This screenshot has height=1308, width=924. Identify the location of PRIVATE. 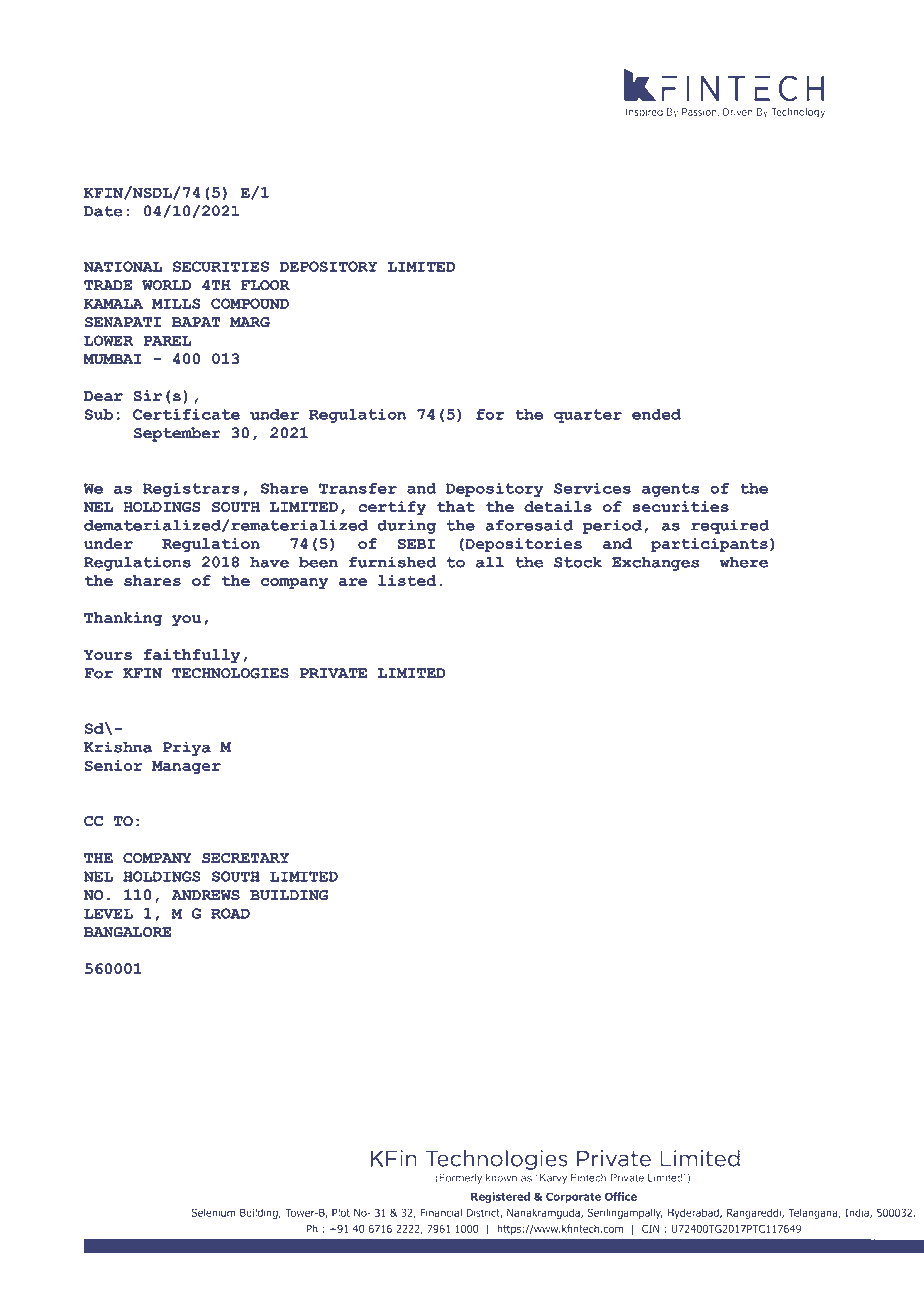
(333, 673).
